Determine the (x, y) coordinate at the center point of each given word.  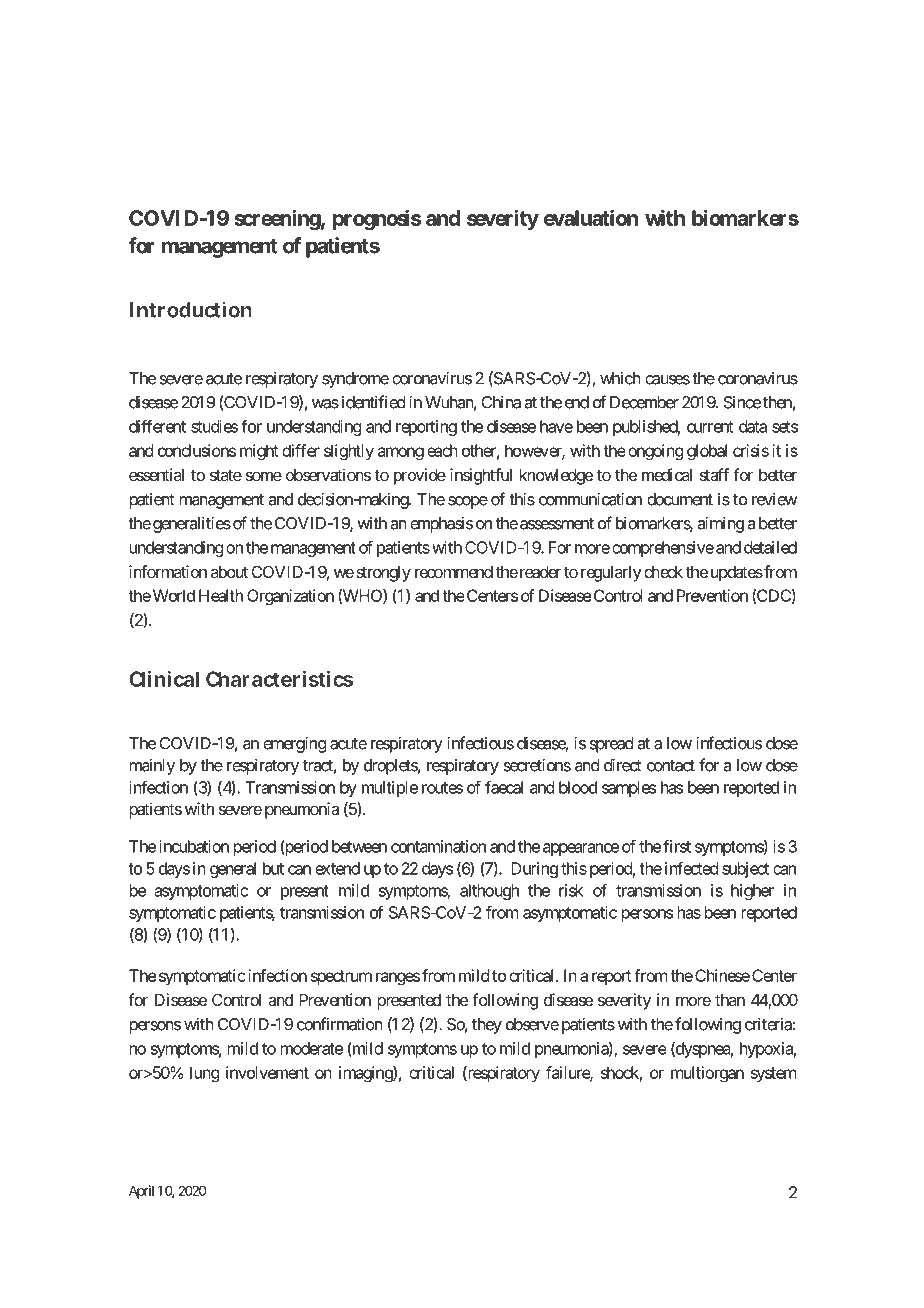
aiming (720, 524)
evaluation (591, 217)
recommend (454, 572)
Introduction (191, 309)
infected (691, 868)
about (229, 572)
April (141, 1192)
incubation (194, 846)
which (620, 378)
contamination (438, 846)
